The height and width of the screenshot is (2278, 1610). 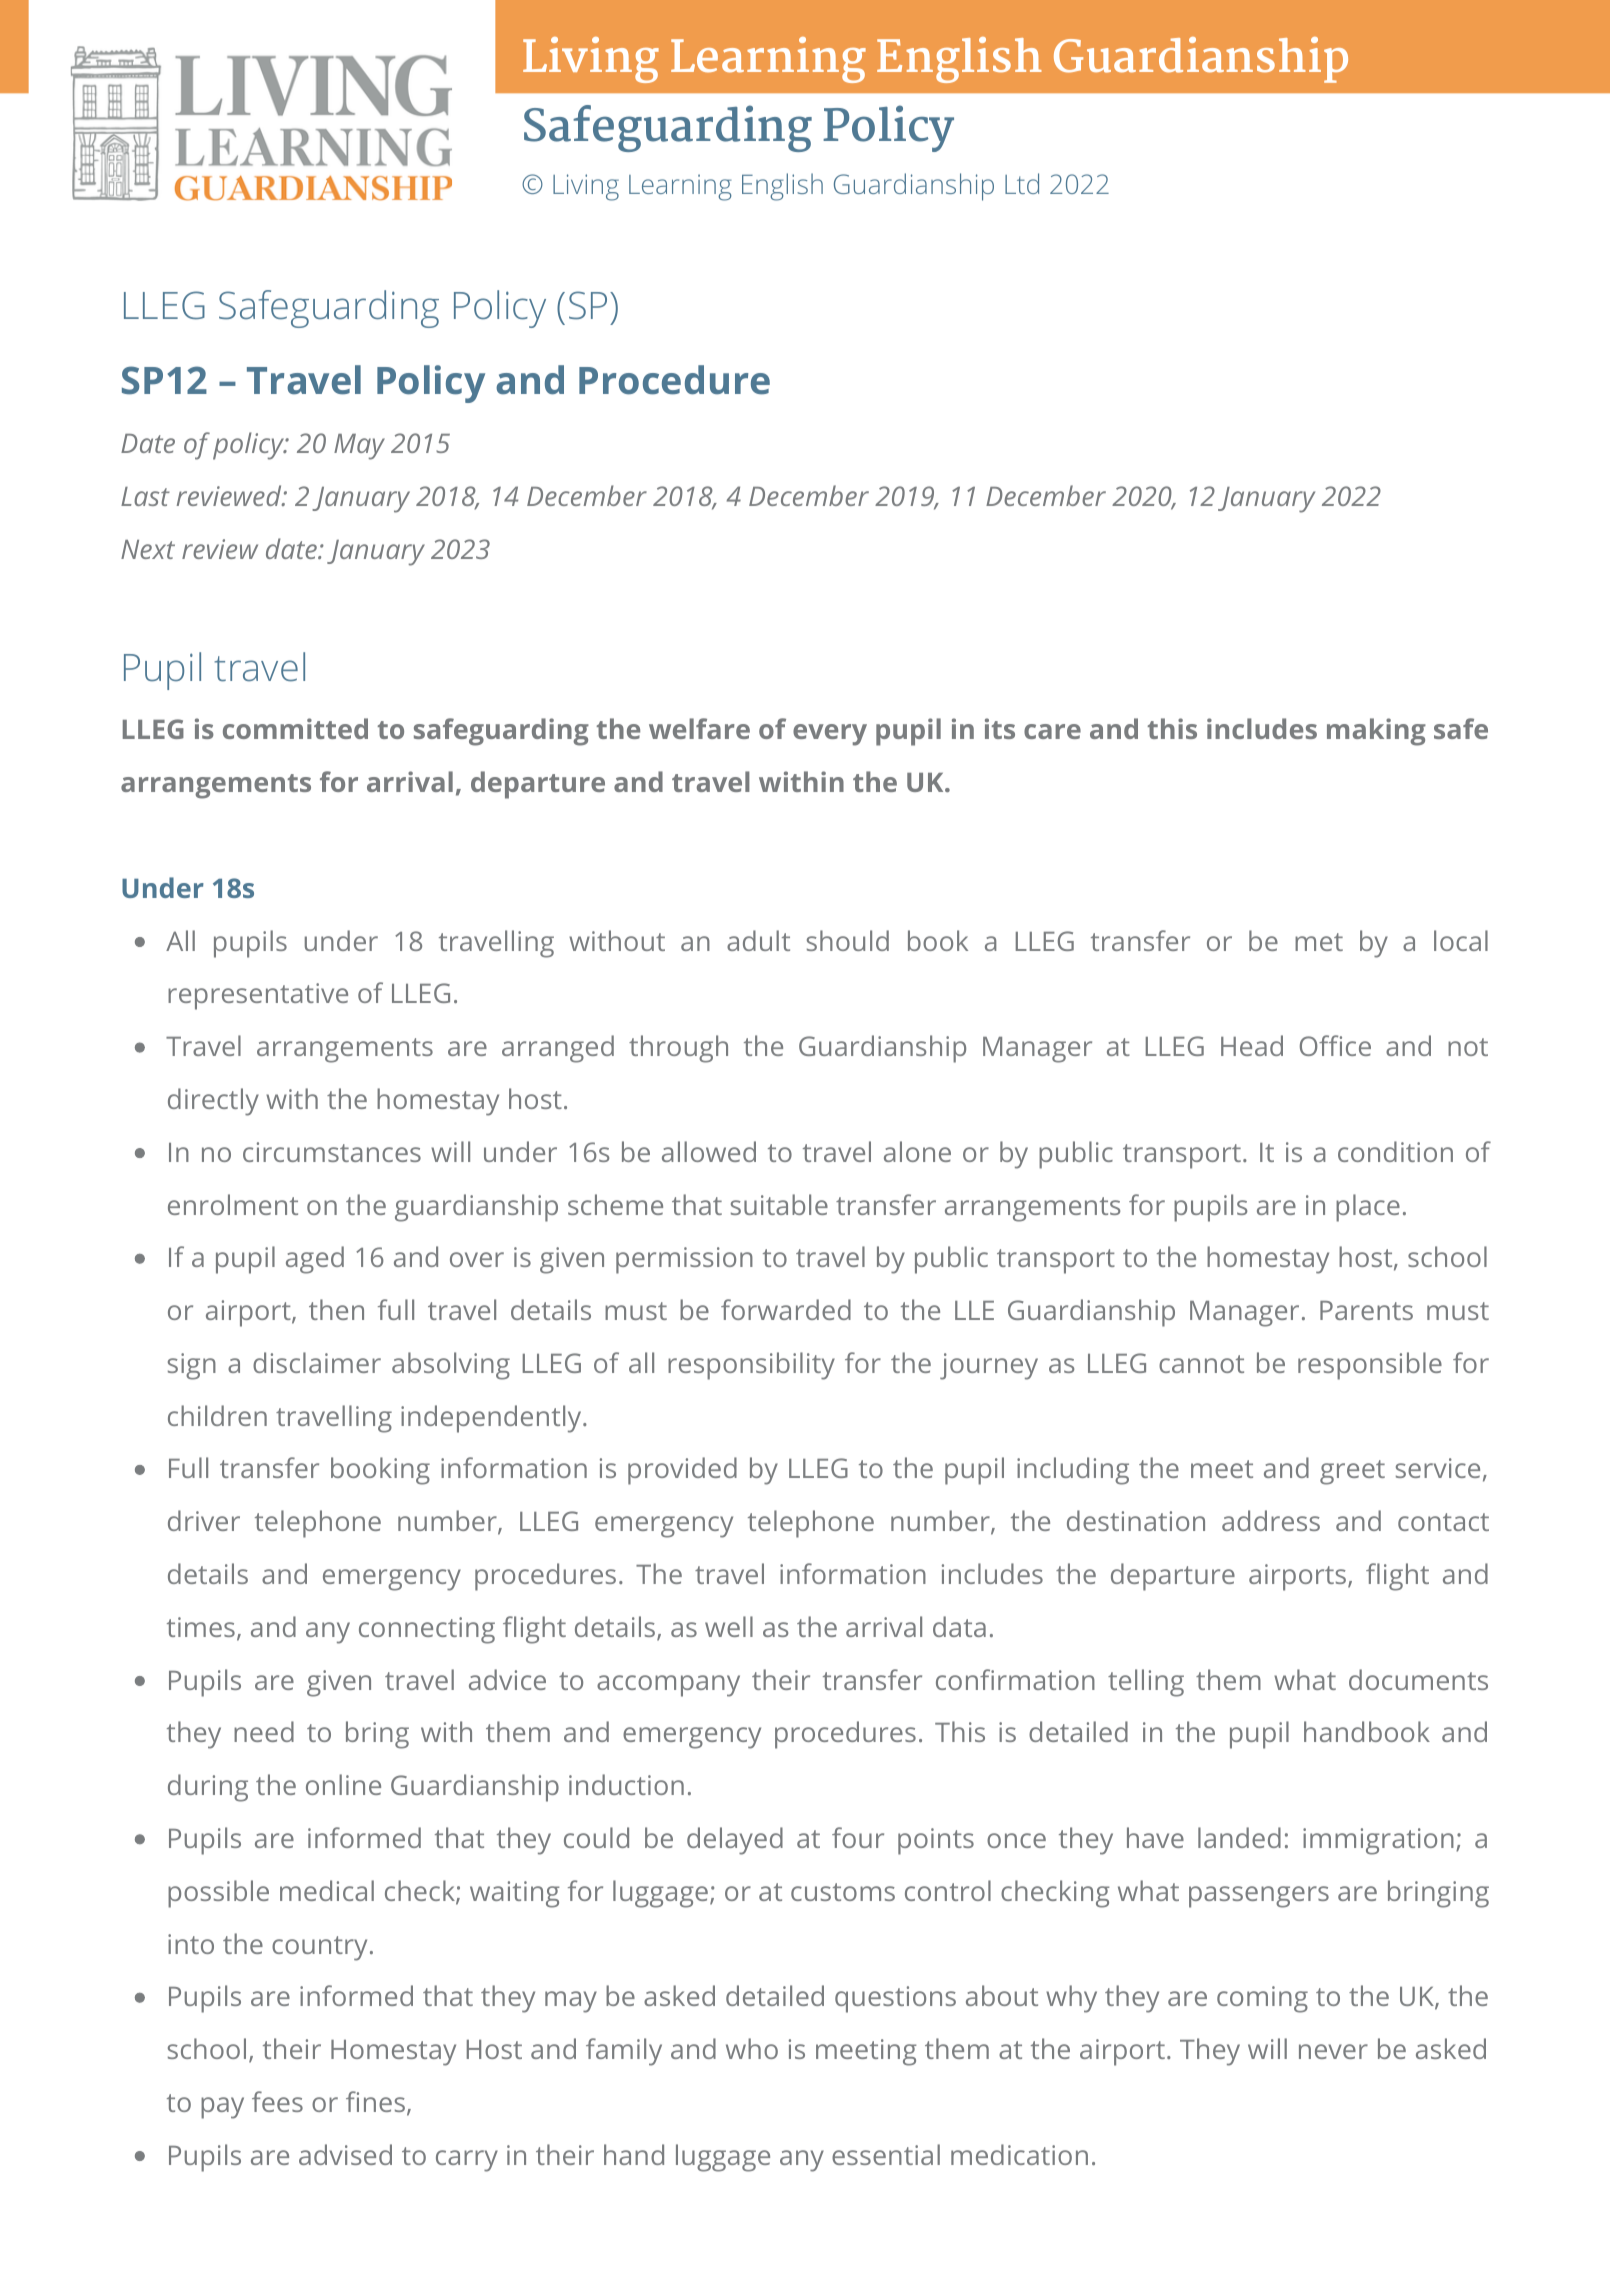 I want to click on place, so click(x=1368, y=1208).
